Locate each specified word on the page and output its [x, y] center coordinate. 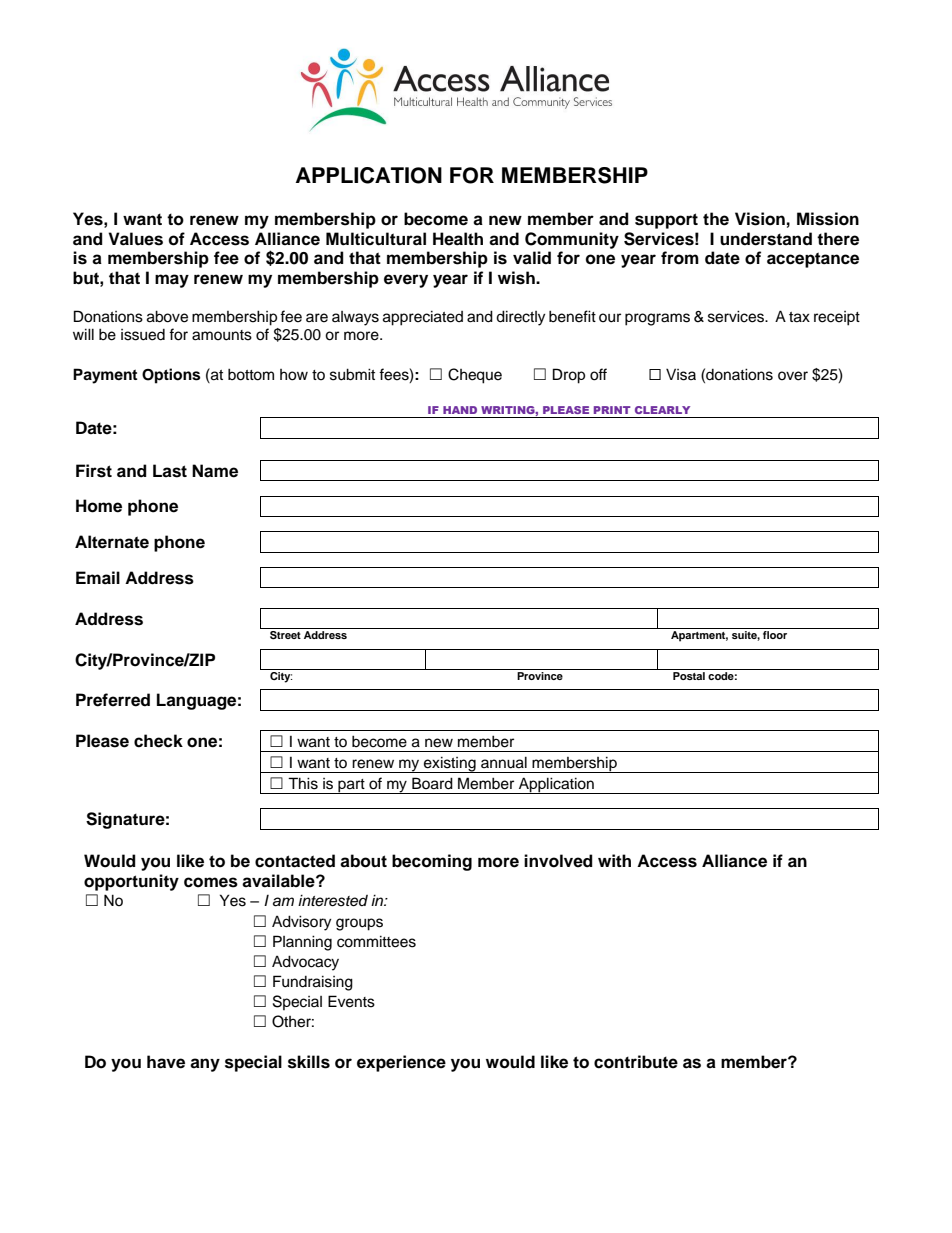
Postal [689, 676]
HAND [460, 410]
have [166, 1062]
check [158, 741]
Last [170, 471]
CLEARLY [662, 410]
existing [450, 764]
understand [766, 239]
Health [458, 239]
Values [135, 239]
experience [401, 1063]
